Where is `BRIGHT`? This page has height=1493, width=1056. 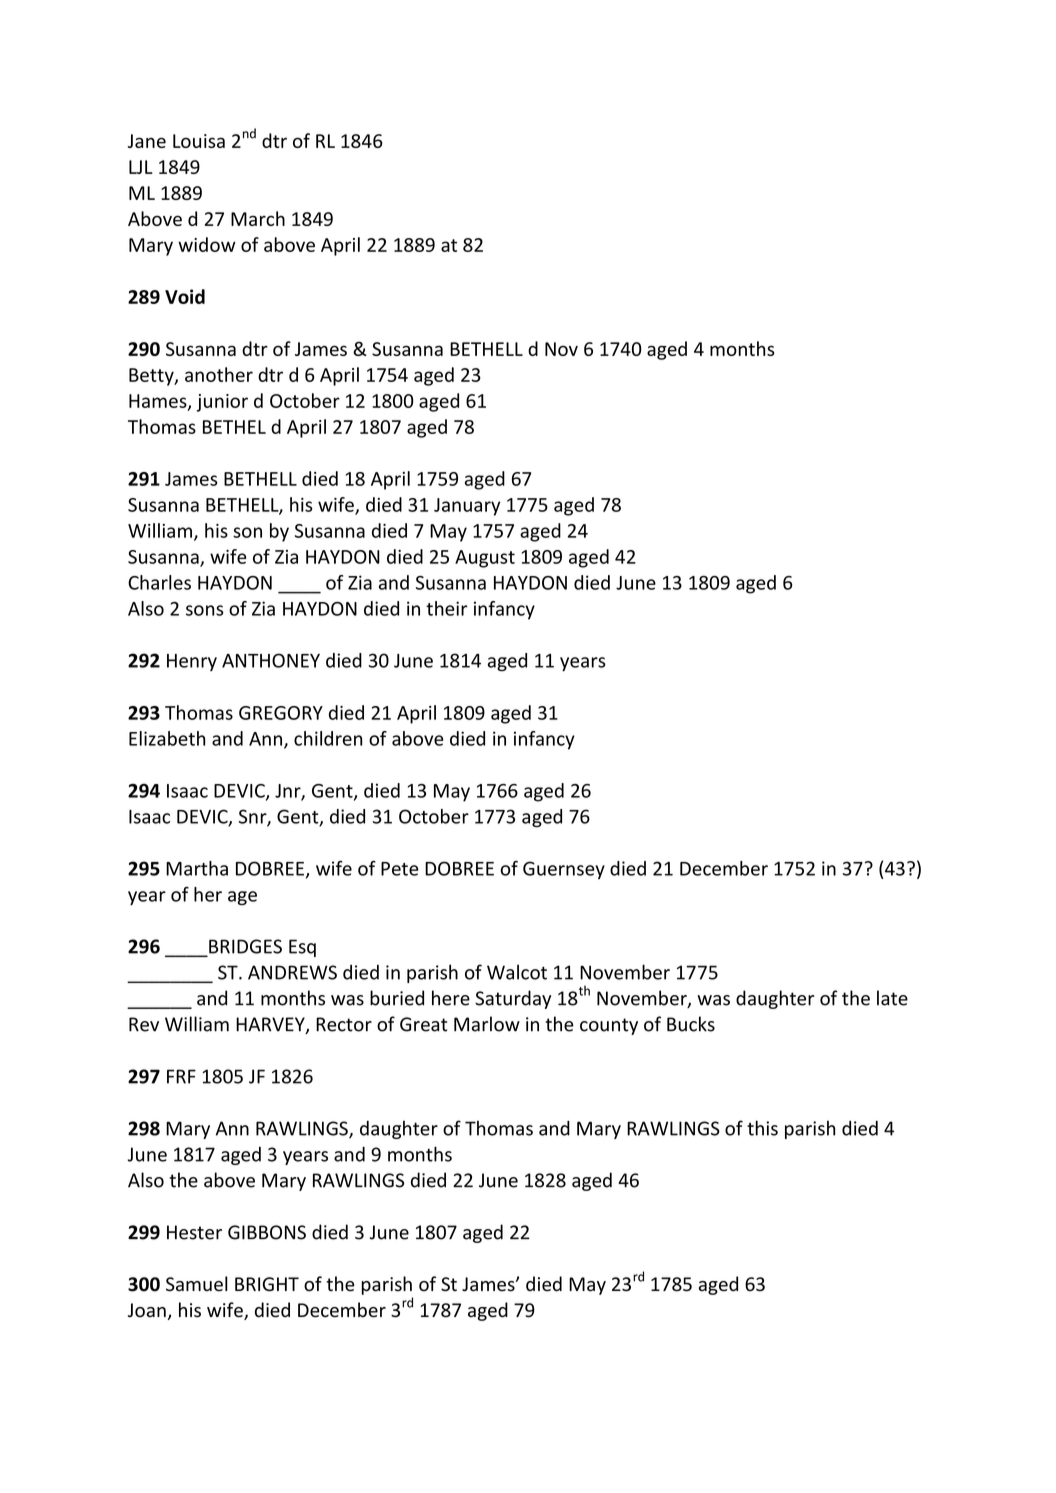 BRIGHT is located at coordinates (267, 1284).
